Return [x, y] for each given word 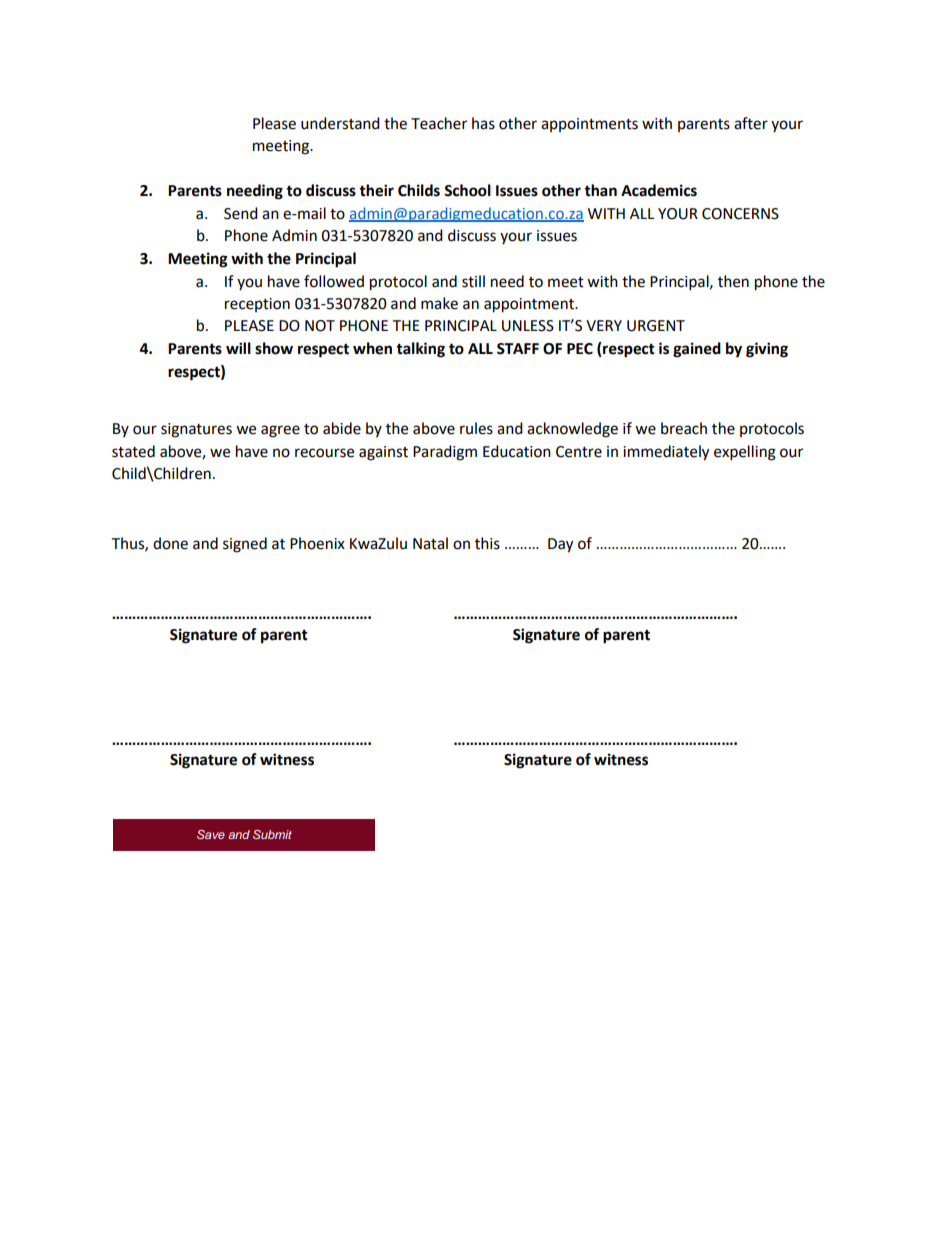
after [751, 123]
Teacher [439, 123]
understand [340, 123]
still [473, 281]
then [733, 281]
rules [476, 428]
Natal [430, 543]
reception [257, 305]
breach [684, 428]
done [170, 543]
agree [280, 431]
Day [560, 545]
